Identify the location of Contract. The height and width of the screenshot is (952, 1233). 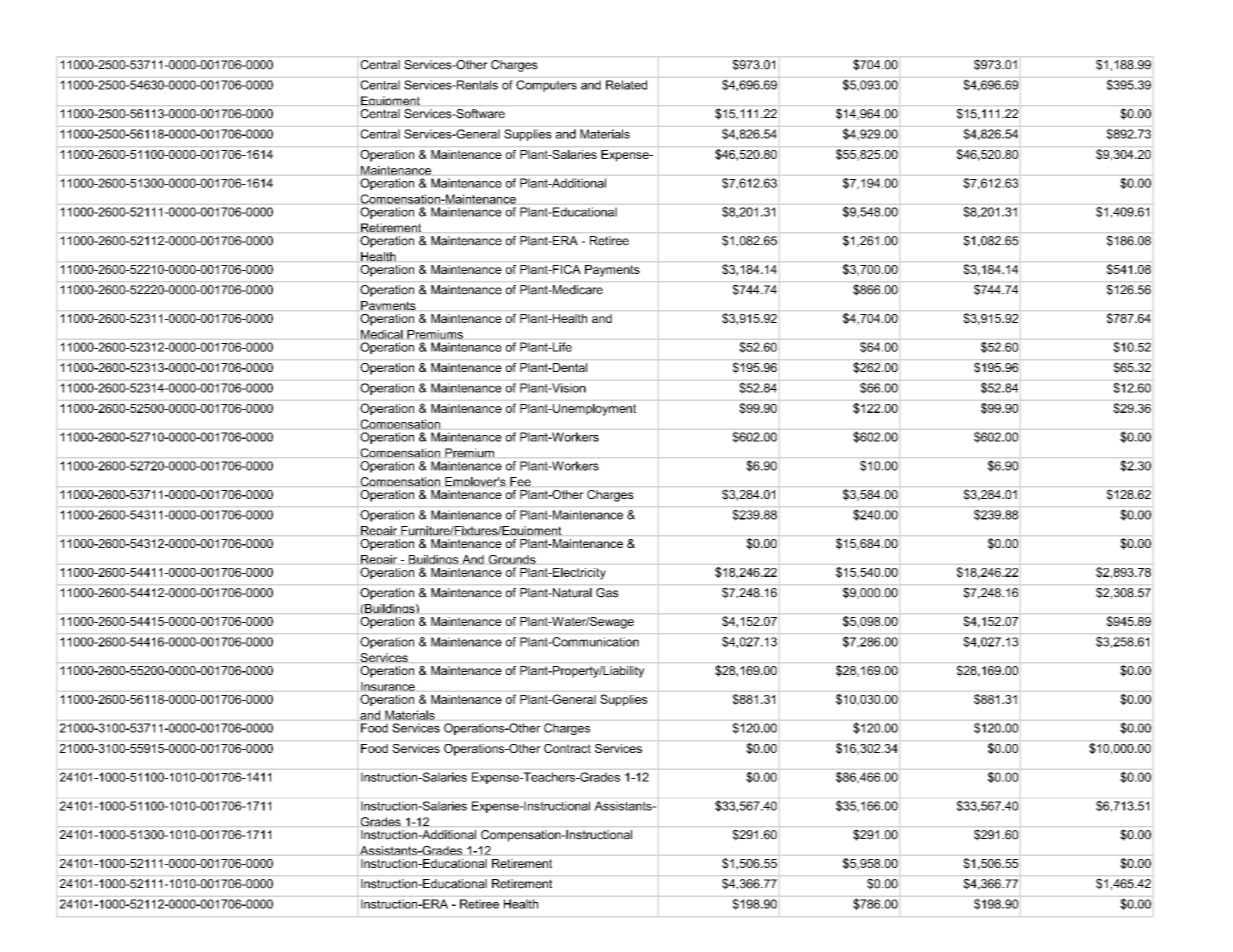
(567, 748).
